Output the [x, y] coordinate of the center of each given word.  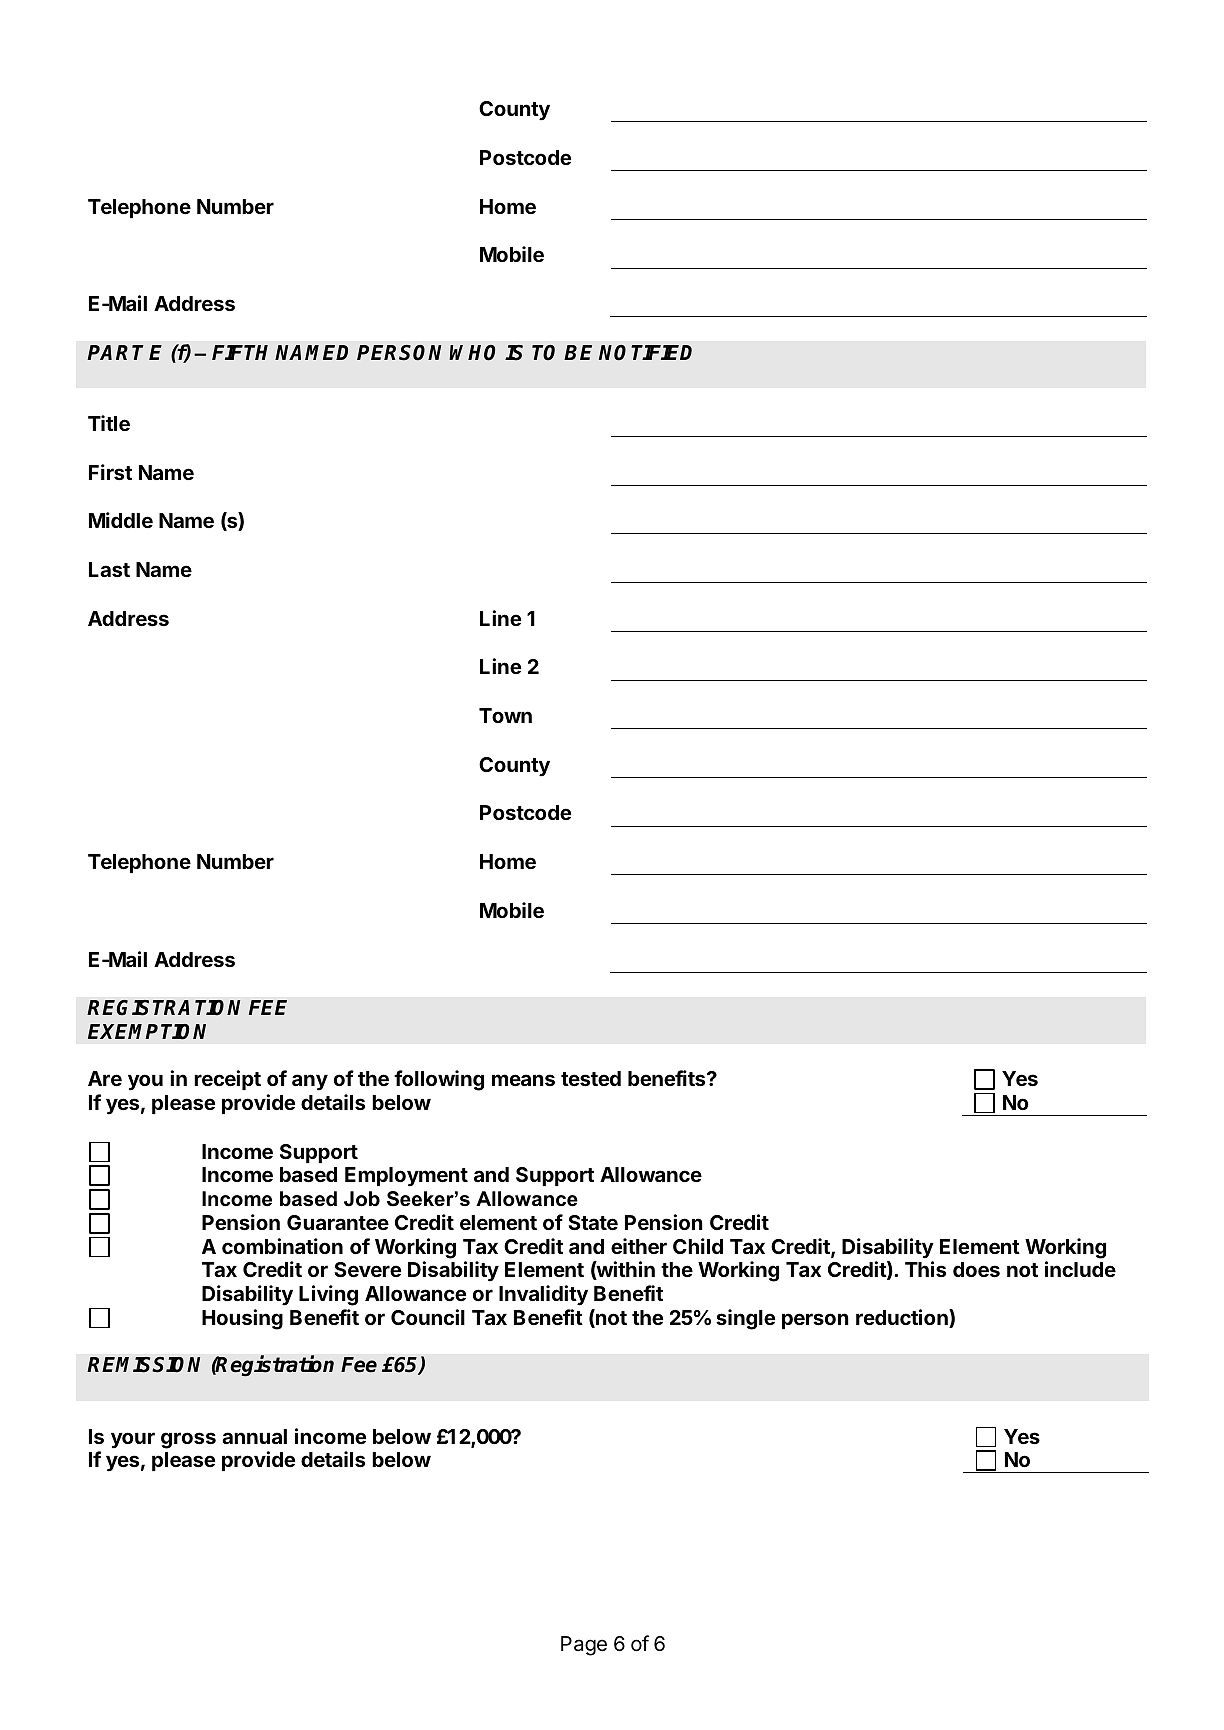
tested [591, 1078]
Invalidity [543, 1295]
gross [188, 1440]
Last [109, 569]
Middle [121, 520]
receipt [227, 1080]
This [925, 1269]
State [593, 1222]
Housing [242, 1319]
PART [115, 352]
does [976, 1269]
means [523, 1080]
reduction [903, 1318]
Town [505, 715]
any [310, 1082]
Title [109, 423]
